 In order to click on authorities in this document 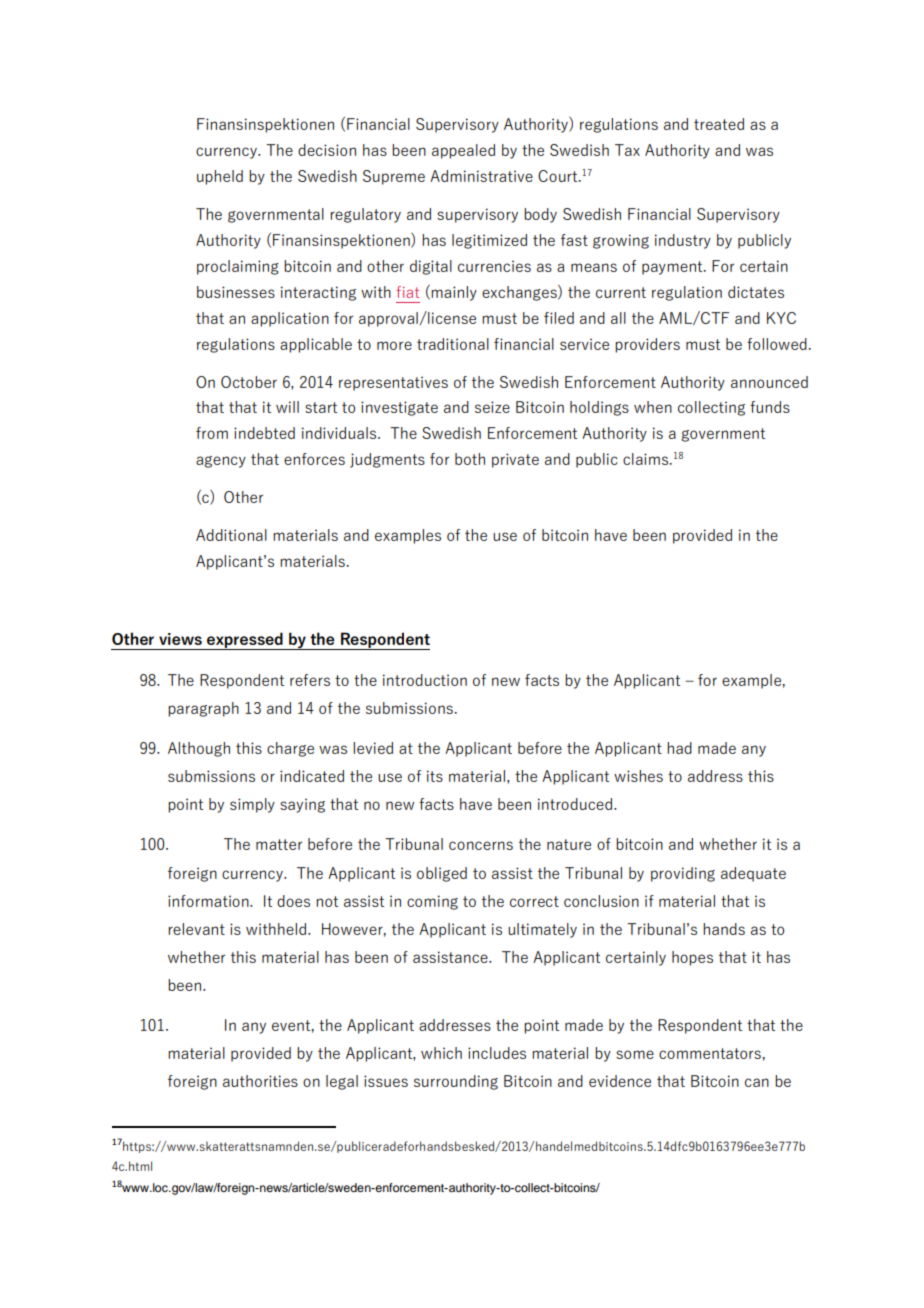, I will do `click(260, 1081)`.
